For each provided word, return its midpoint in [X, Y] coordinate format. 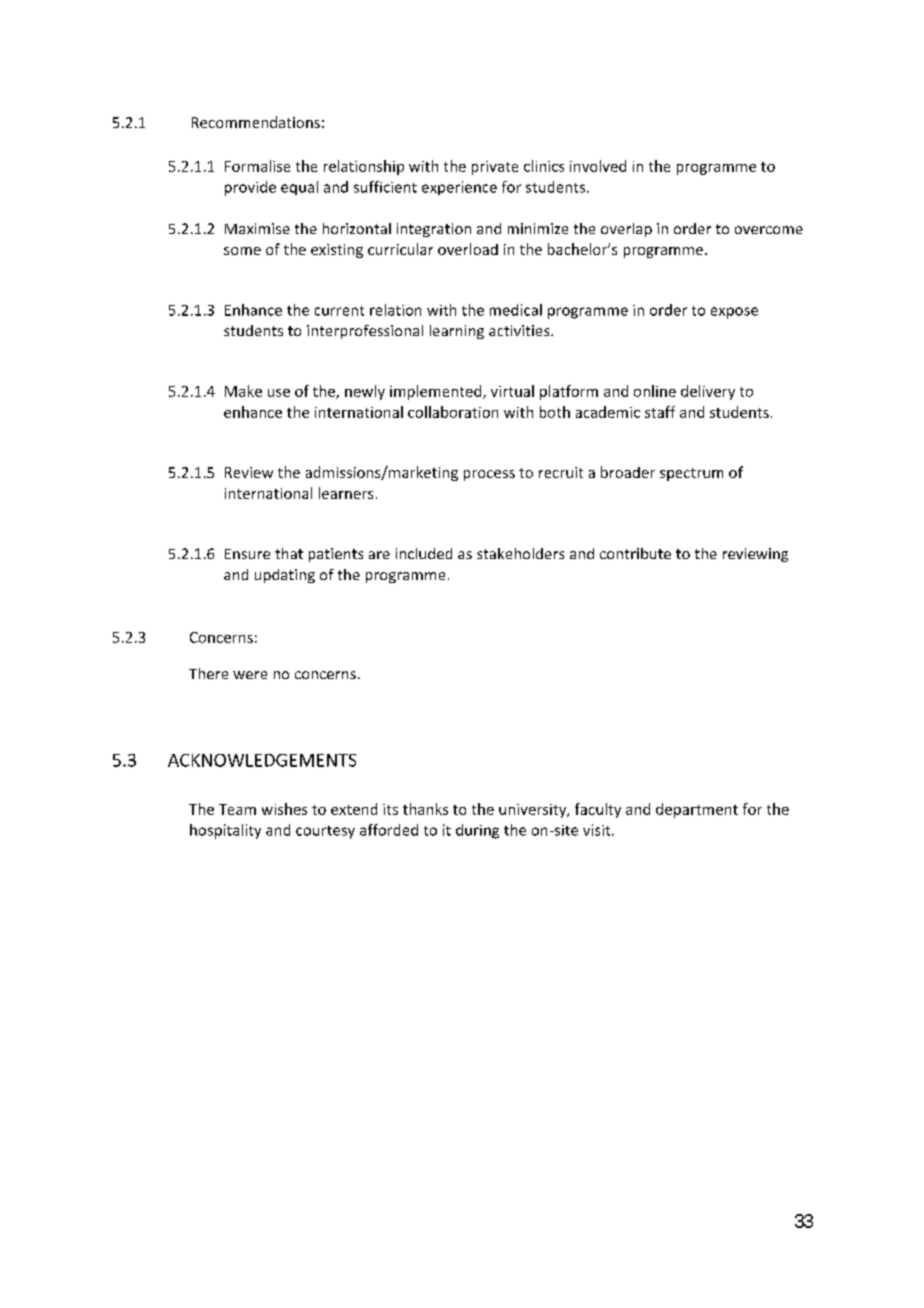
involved [598, 166]
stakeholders [520, 553]
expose [734, 313]
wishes [284, 809]
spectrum [691, 474]
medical [516, 310]
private [495, 168]
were [250, 675]
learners [346, 493]
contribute [635, 553]
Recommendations [256, 122]
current [339, 311]
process [489, 475]
